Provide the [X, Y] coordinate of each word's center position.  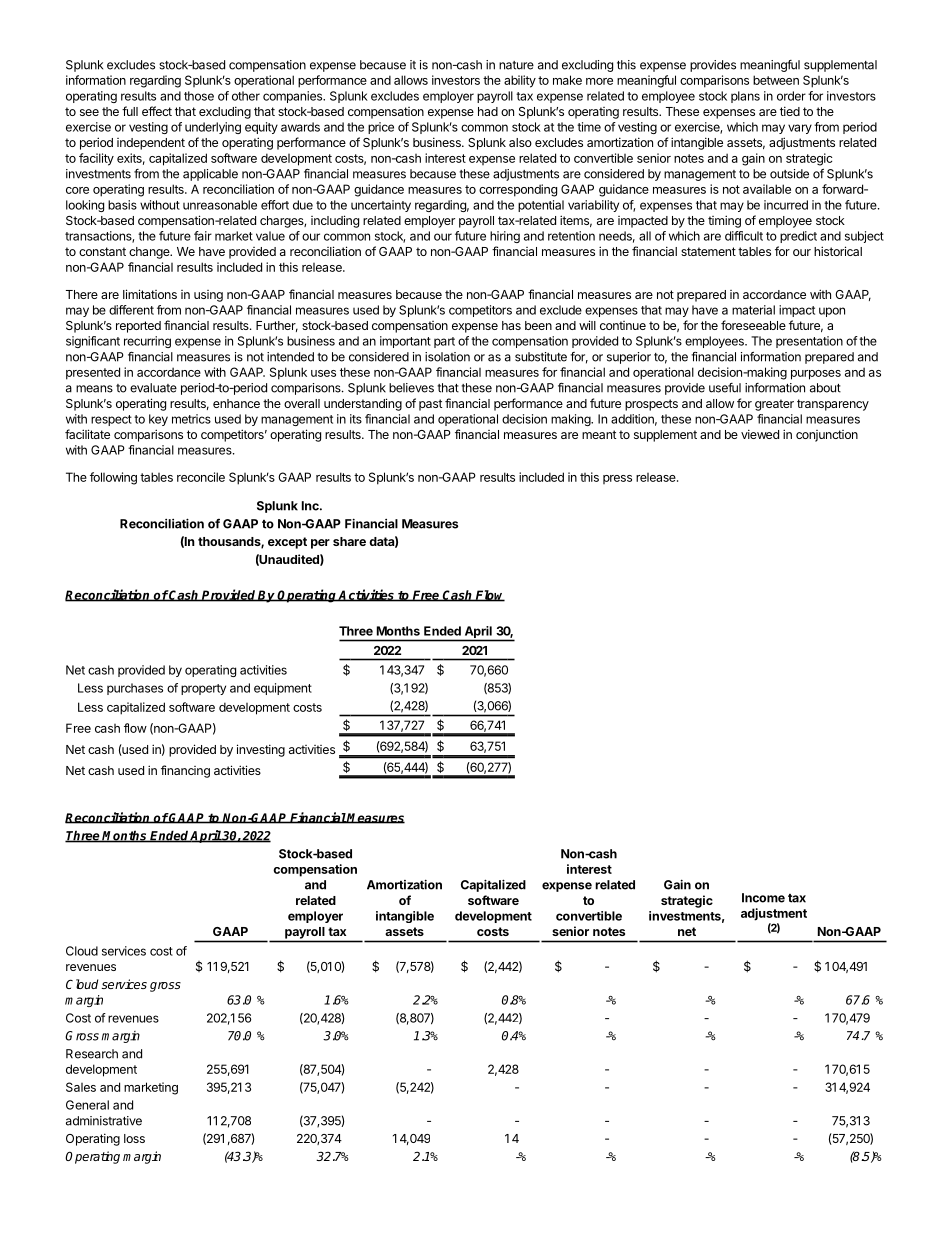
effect [157, 111]
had [488, 111]
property [203, 689]
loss [134, 1138]
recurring [147, 342]
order [791, 96]
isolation [447, 357]
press [617, 479]
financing [185, 771]
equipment [283, 689]
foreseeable [753, 325]
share [349, 541]
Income [763, 898]
